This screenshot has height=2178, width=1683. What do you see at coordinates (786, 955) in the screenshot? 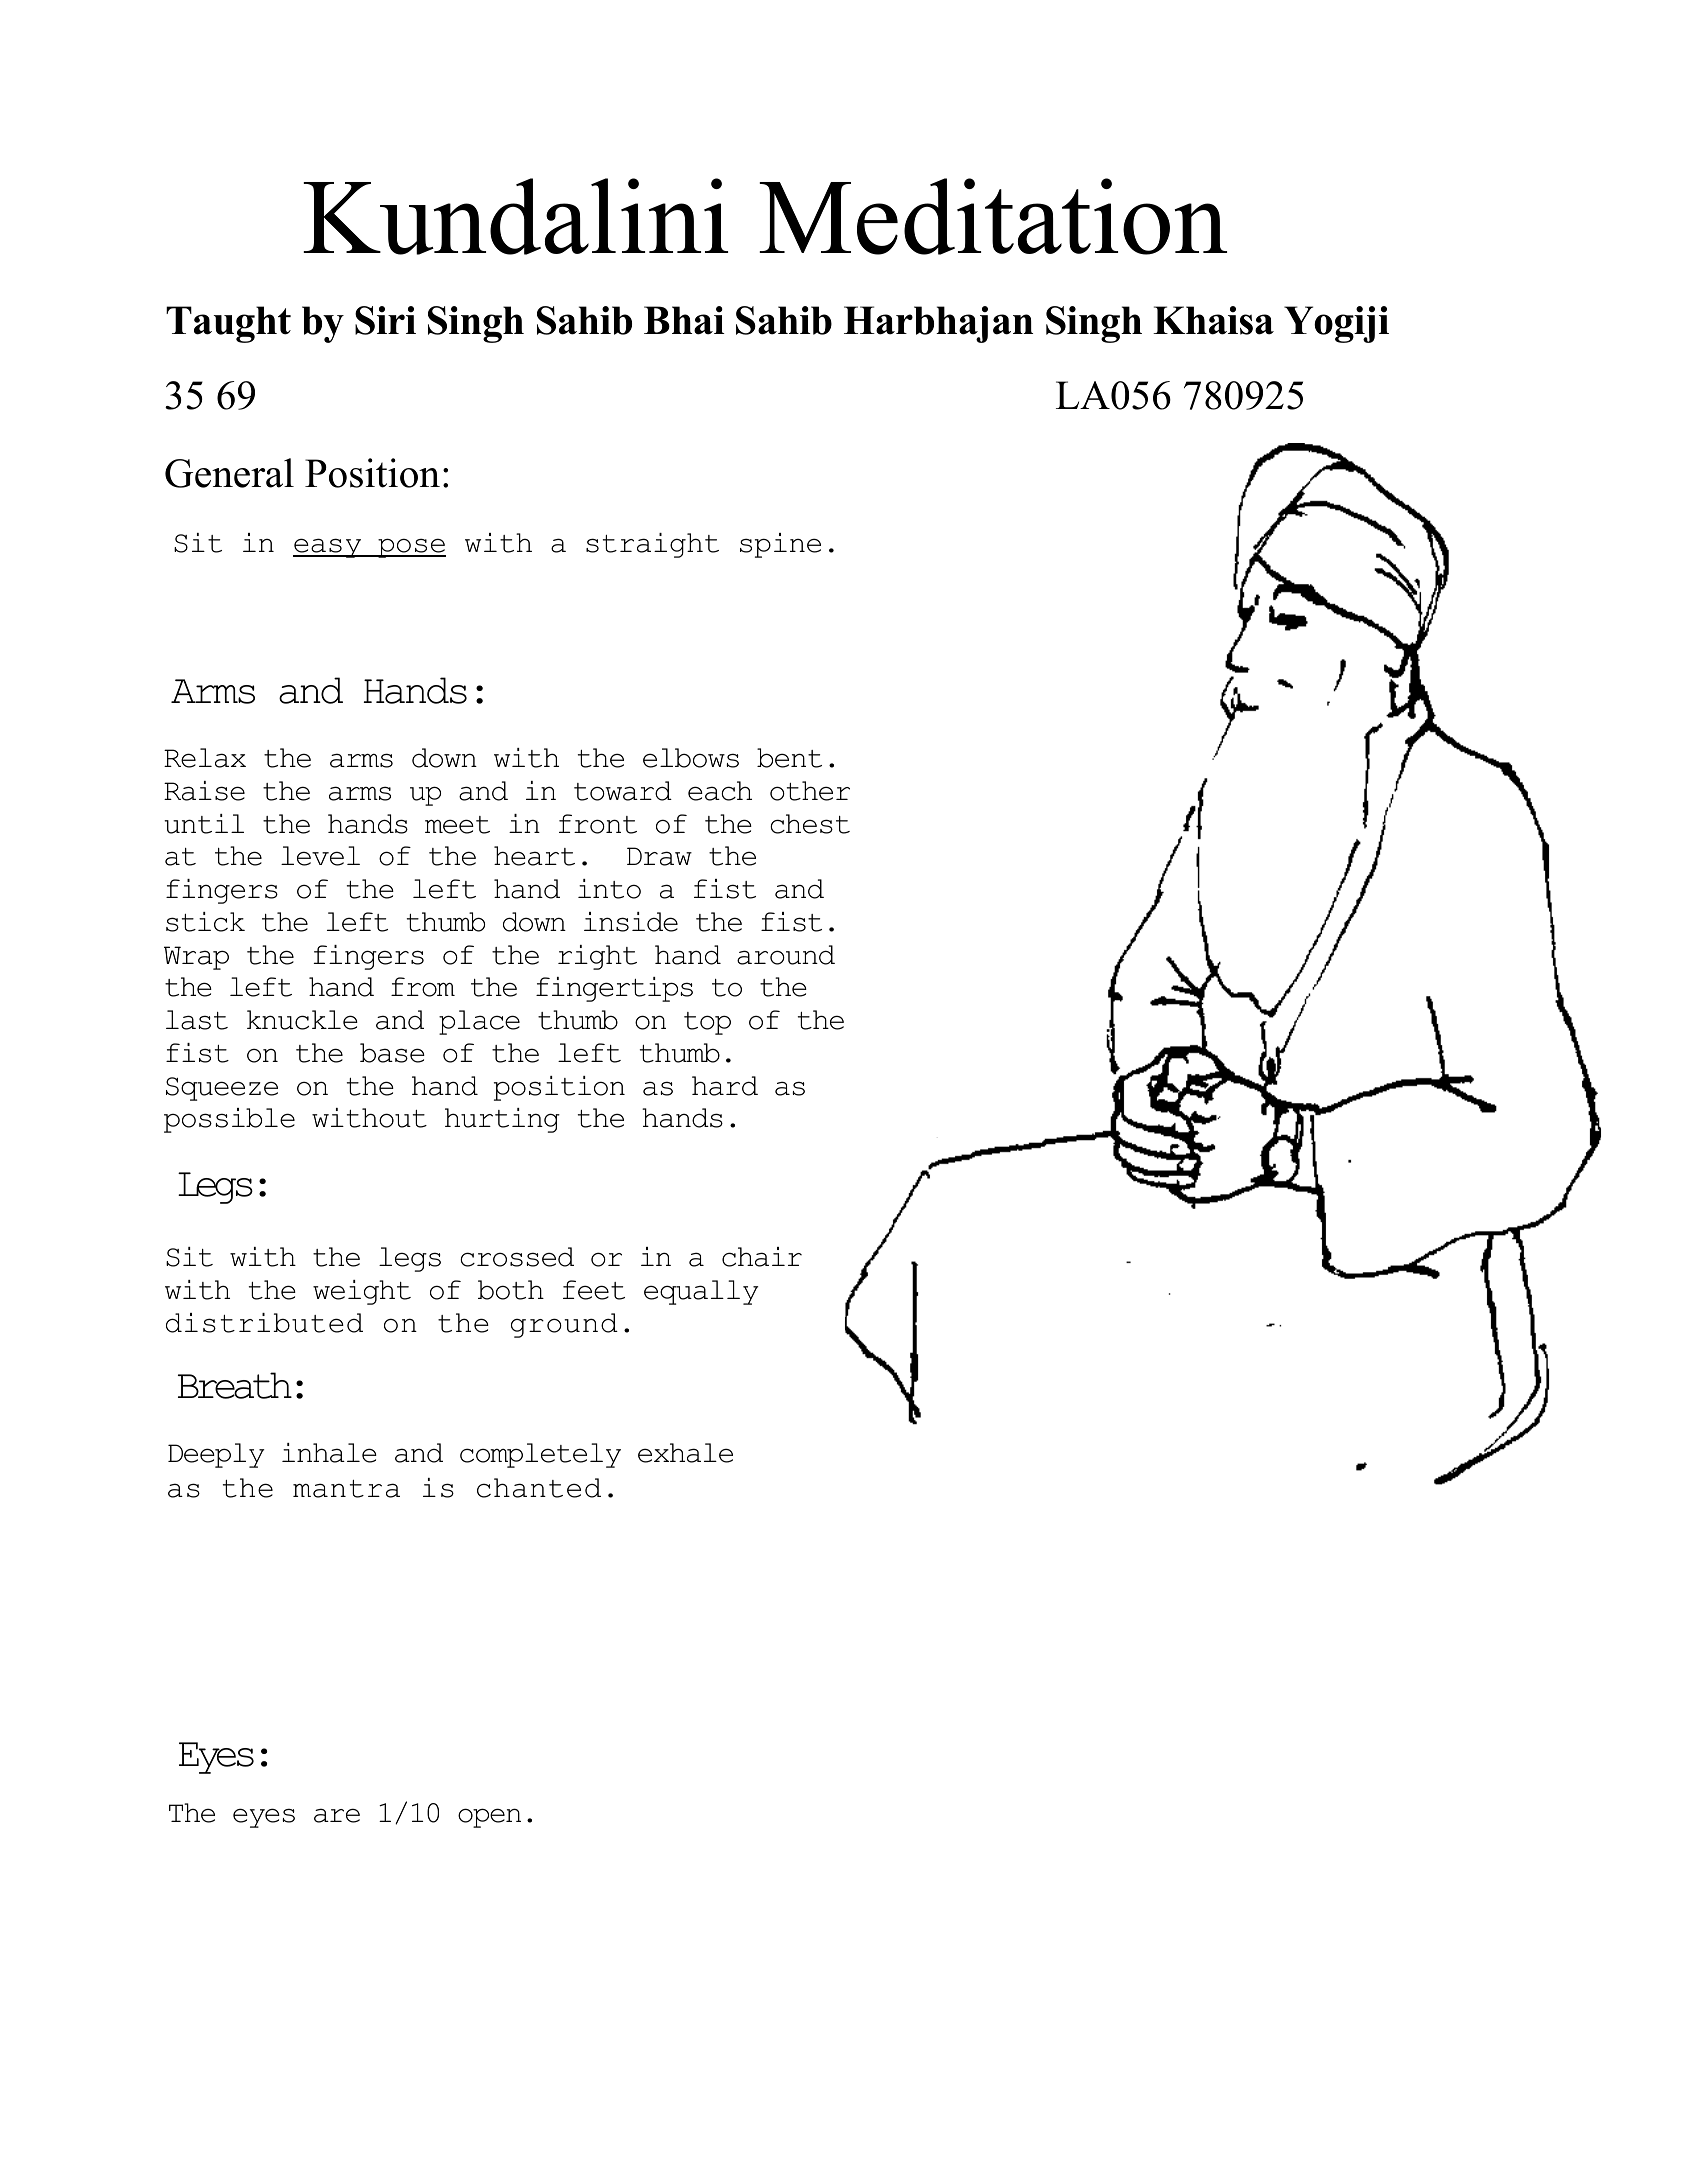
I see `around` at bounding box center [786, 955].
